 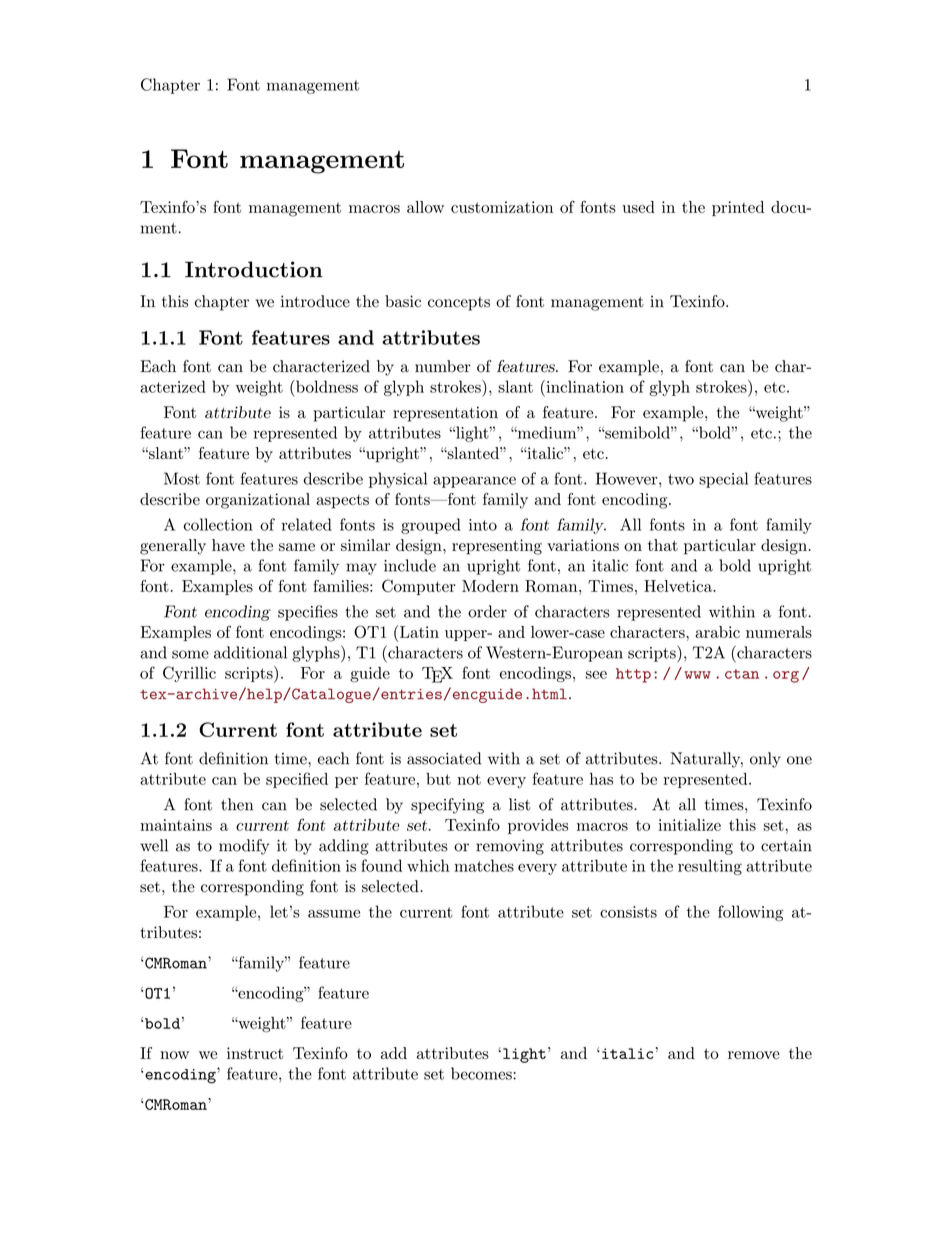 I want to click on instruct, so click(x=255, y=1053).
